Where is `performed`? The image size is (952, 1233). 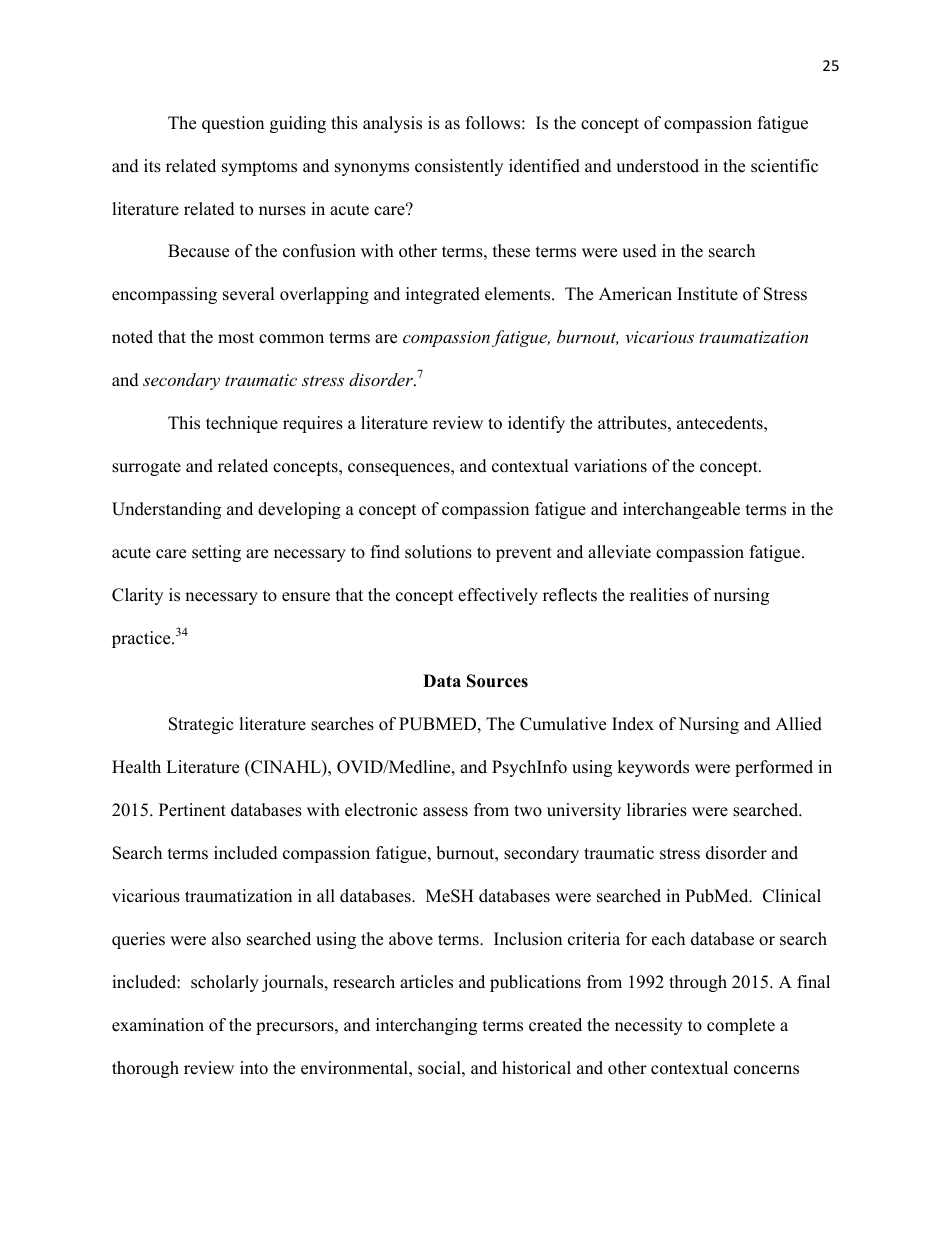 performed is located at coordinates (774, 768).
